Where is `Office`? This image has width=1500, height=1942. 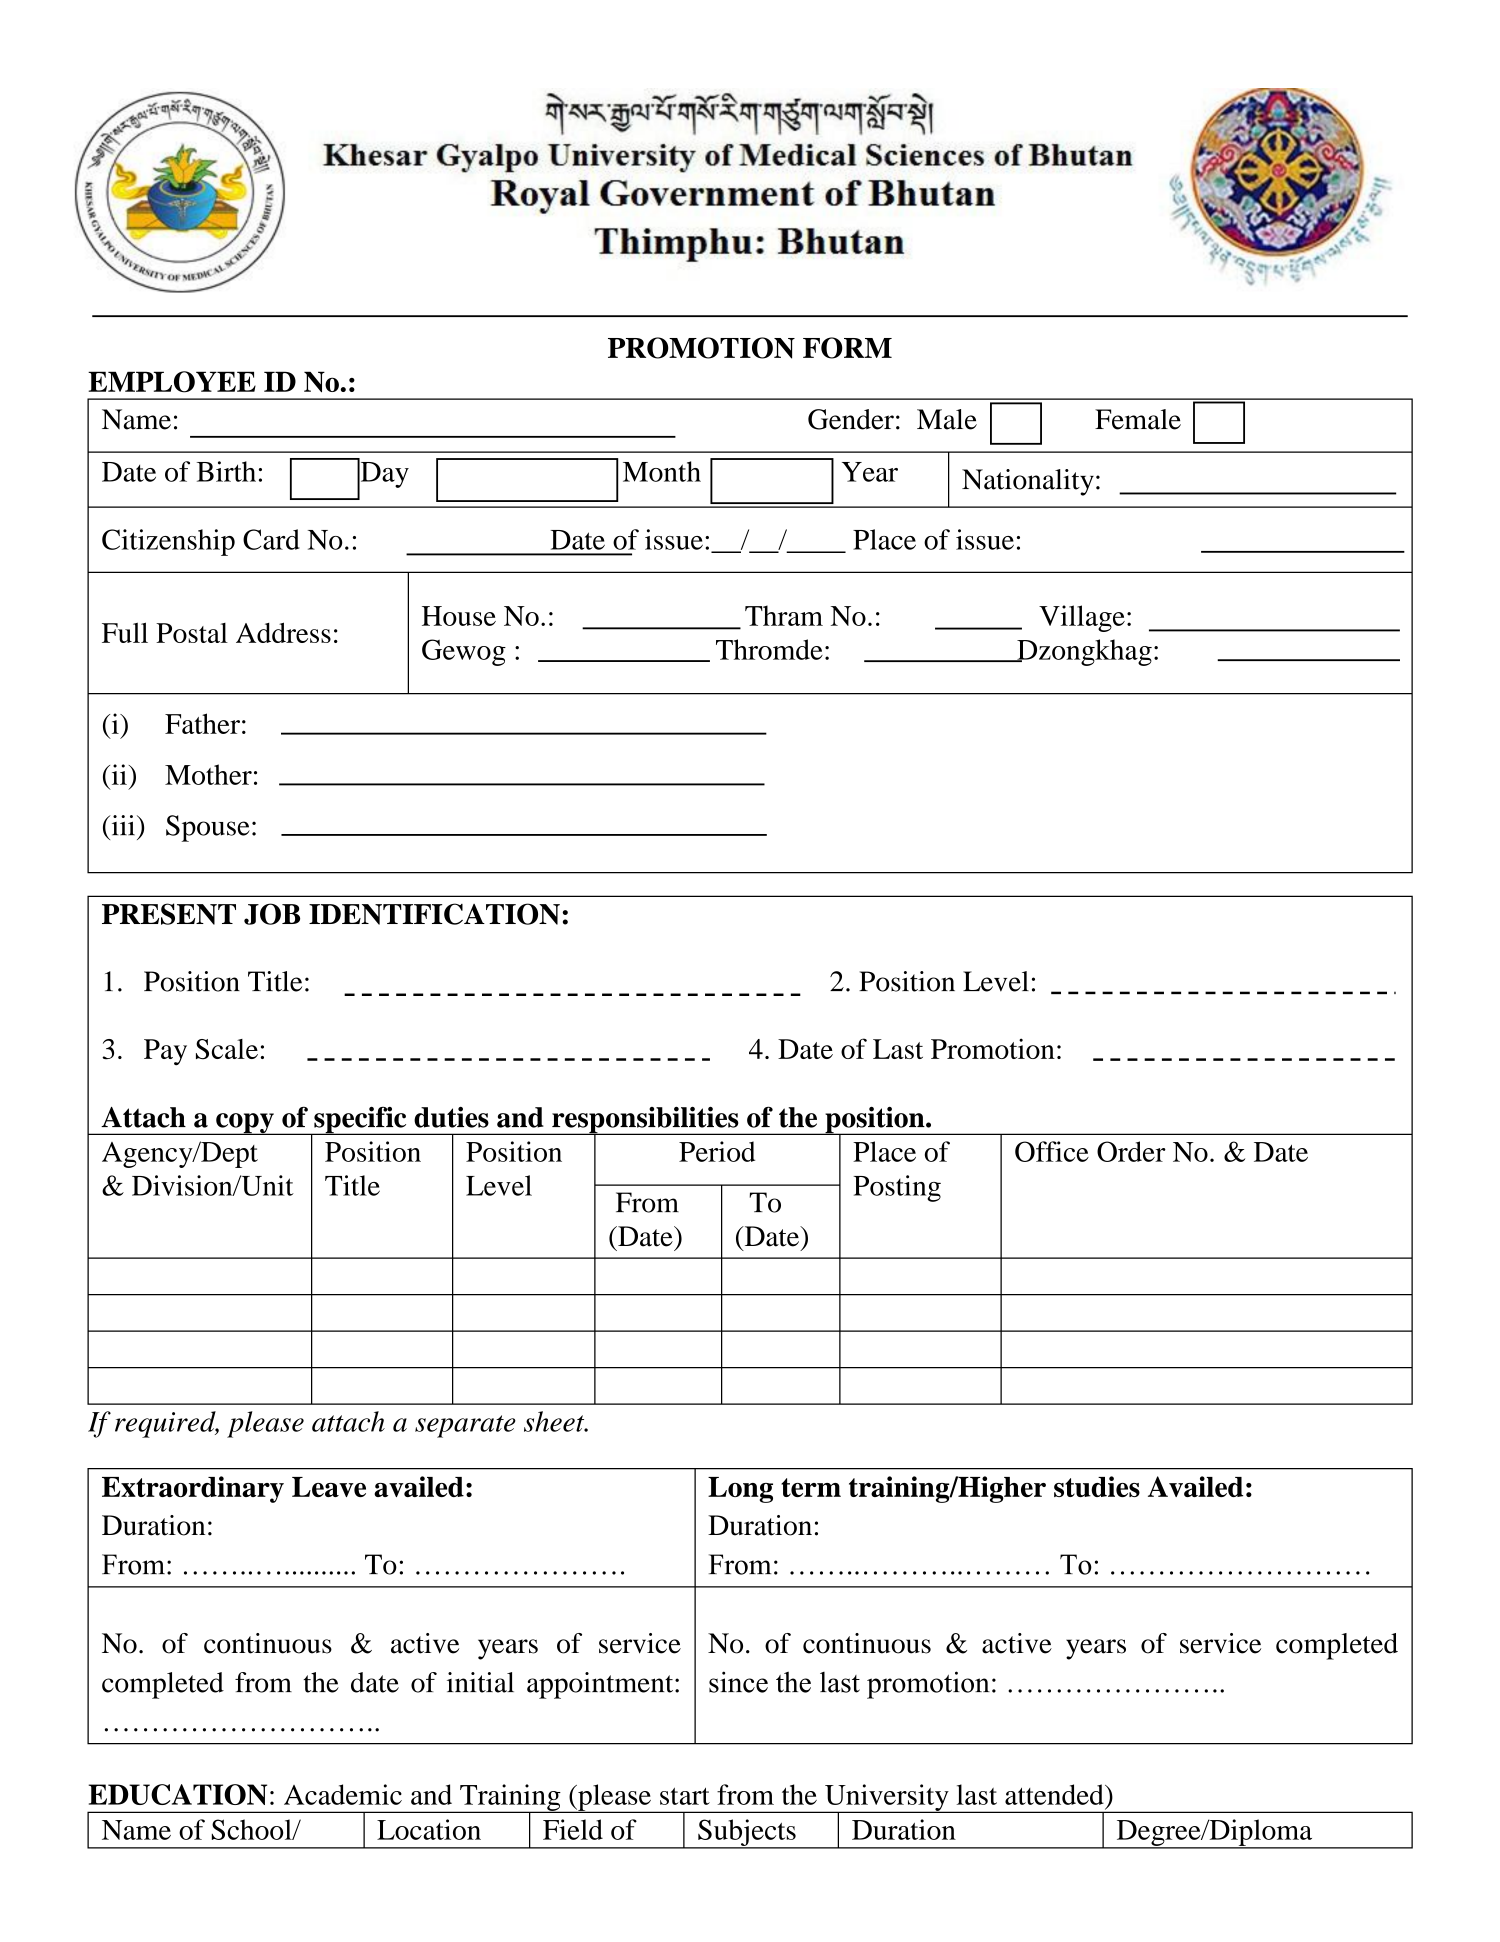
Office is located at coordinates (1052, 1151).
